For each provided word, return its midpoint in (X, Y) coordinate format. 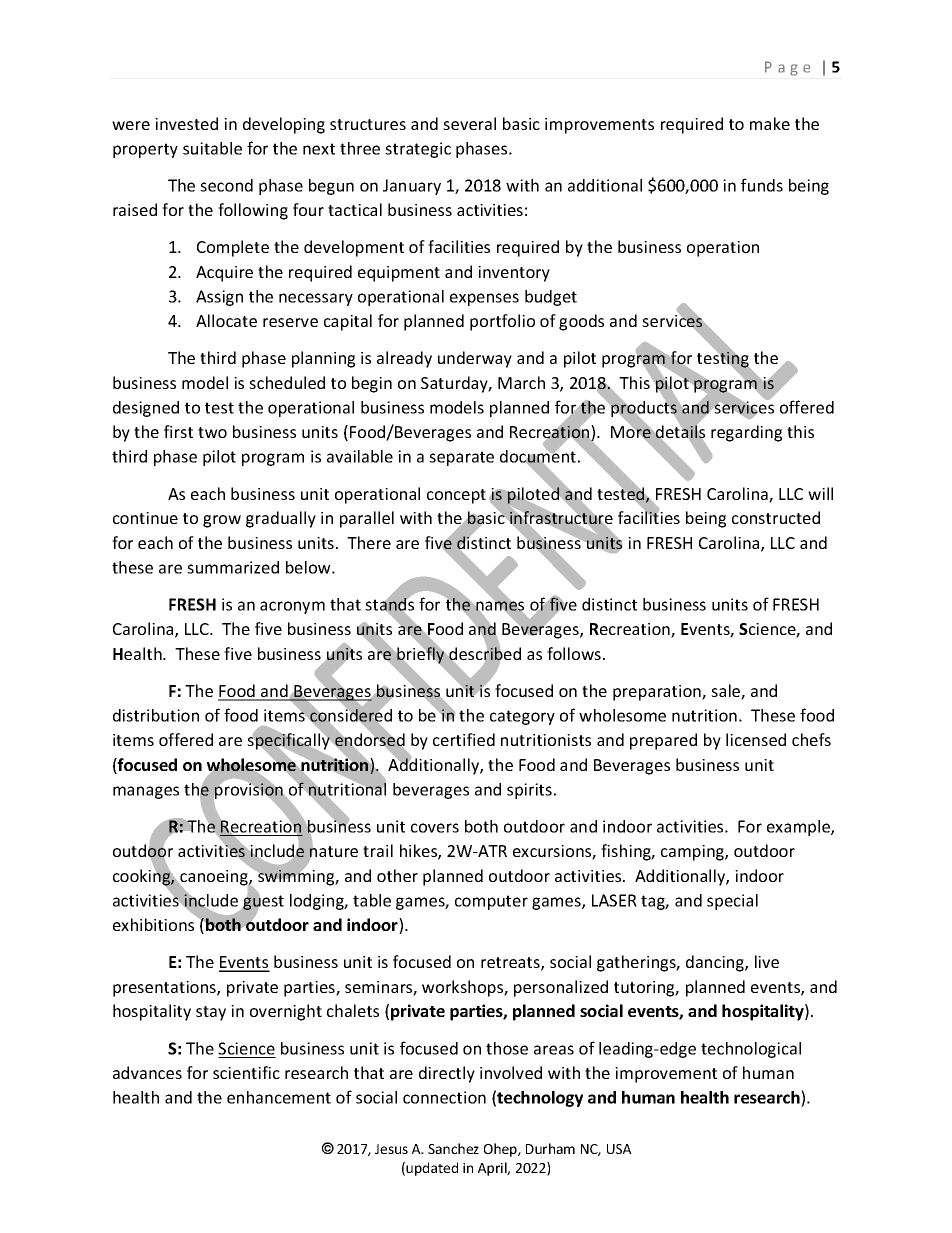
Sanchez (453, 1148)
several (469, 123)
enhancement (279, 1097)
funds (762, 185)
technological (751, 1050)
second (226, 185)
